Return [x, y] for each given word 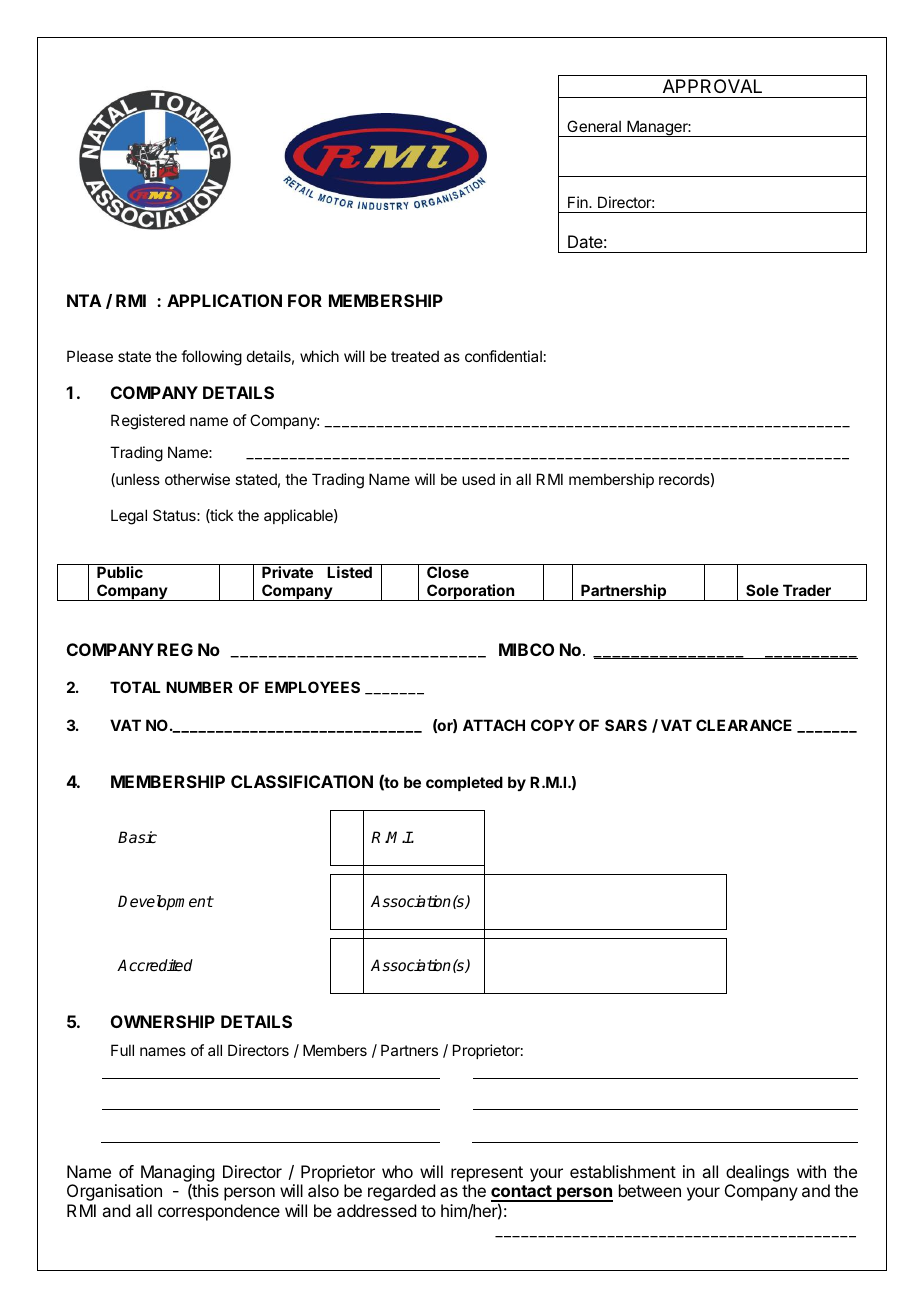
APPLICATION [224, 300]
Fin [579, 202]
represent [487, 1175]
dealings [757, 1175]
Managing [177, 1175]
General [594, 126]
